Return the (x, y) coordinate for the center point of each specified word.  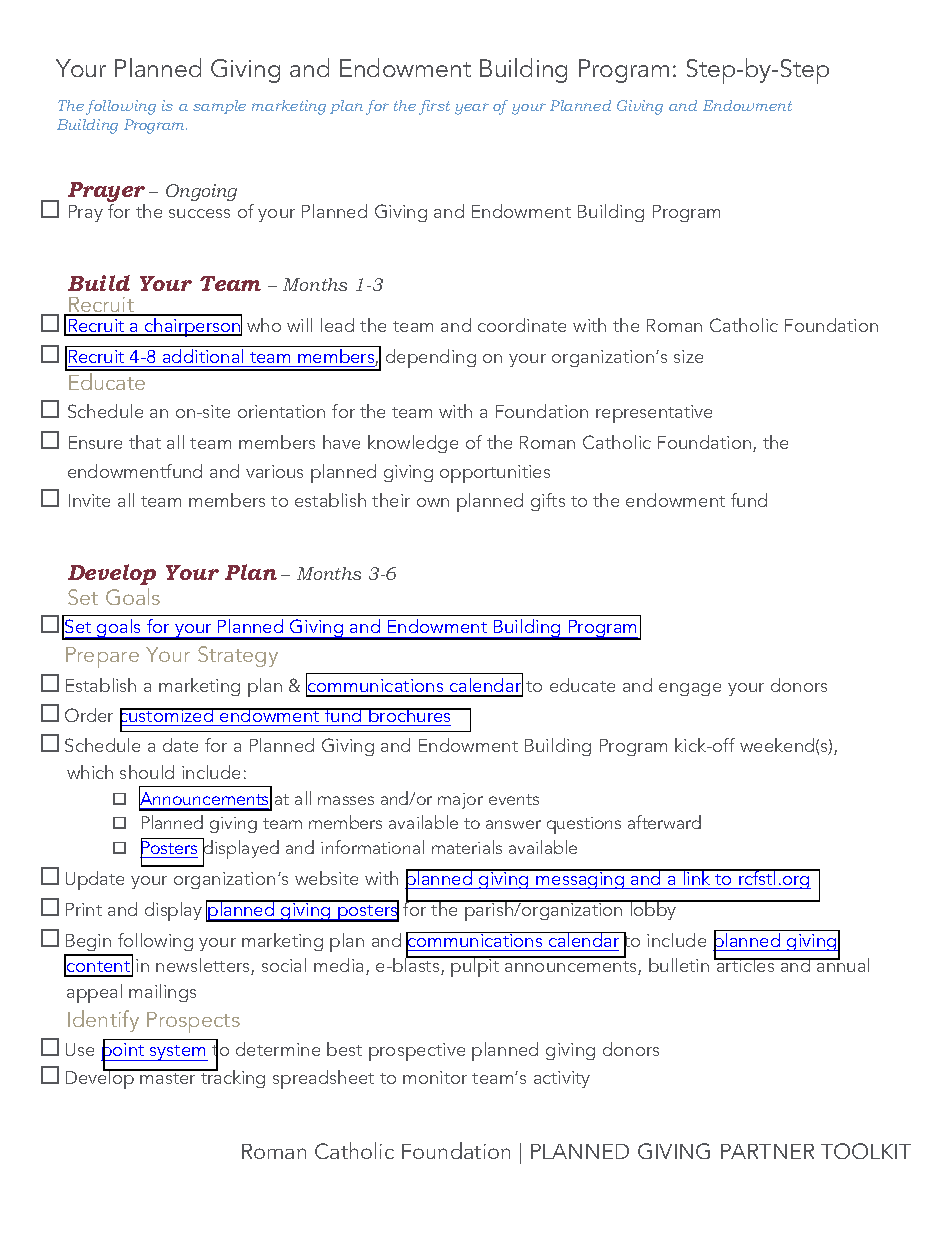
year (472, 109)
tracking (232, 1078)
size (688, 356)
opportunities (495, 474)
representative (654, 414)
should (147, 772)
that (145, 442)
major (460, 801)
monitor (435, 1077)
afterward (664, 822)
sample (219, 107)
